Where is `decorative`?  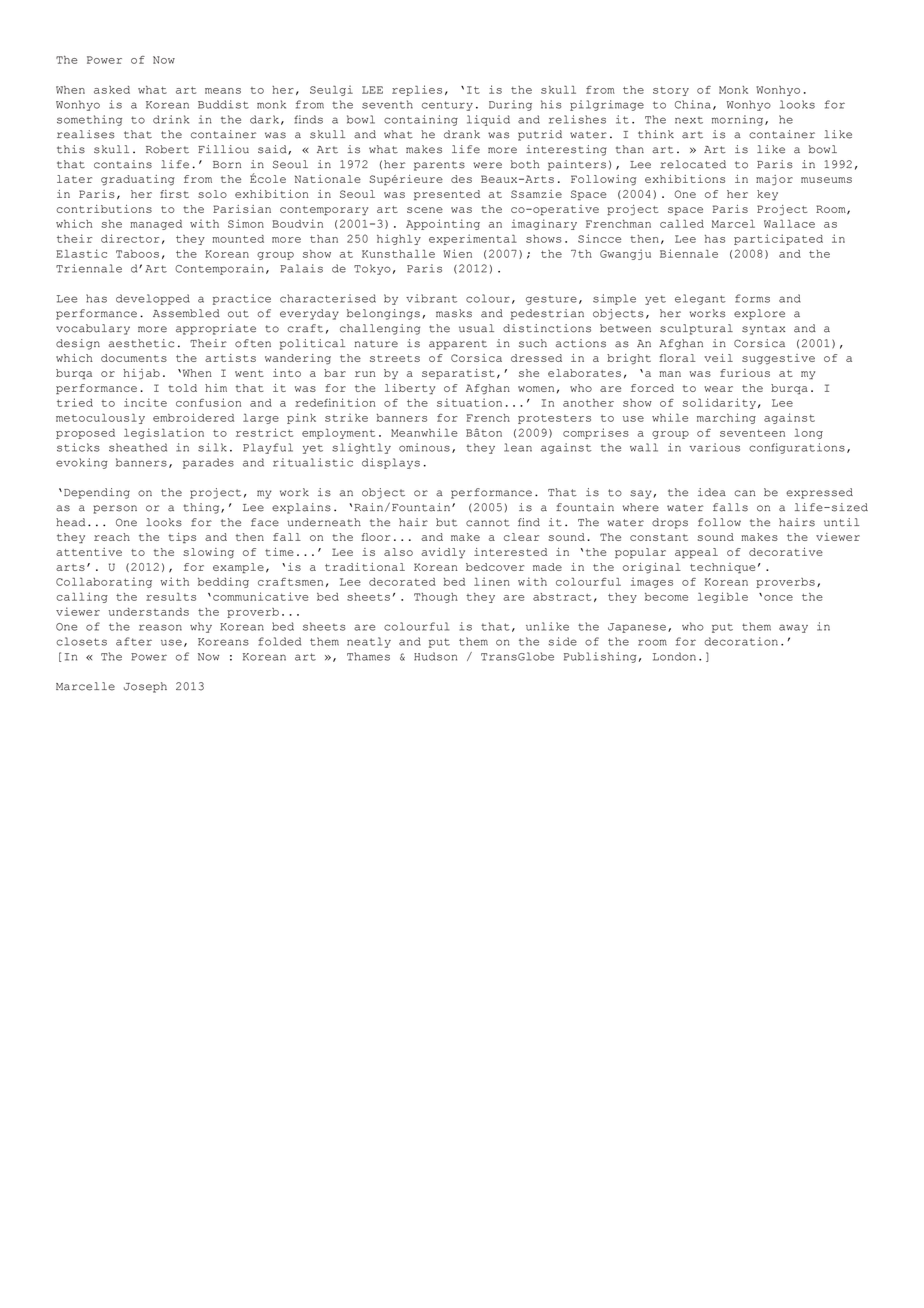 decorative is located at coordinates (786, 552).
